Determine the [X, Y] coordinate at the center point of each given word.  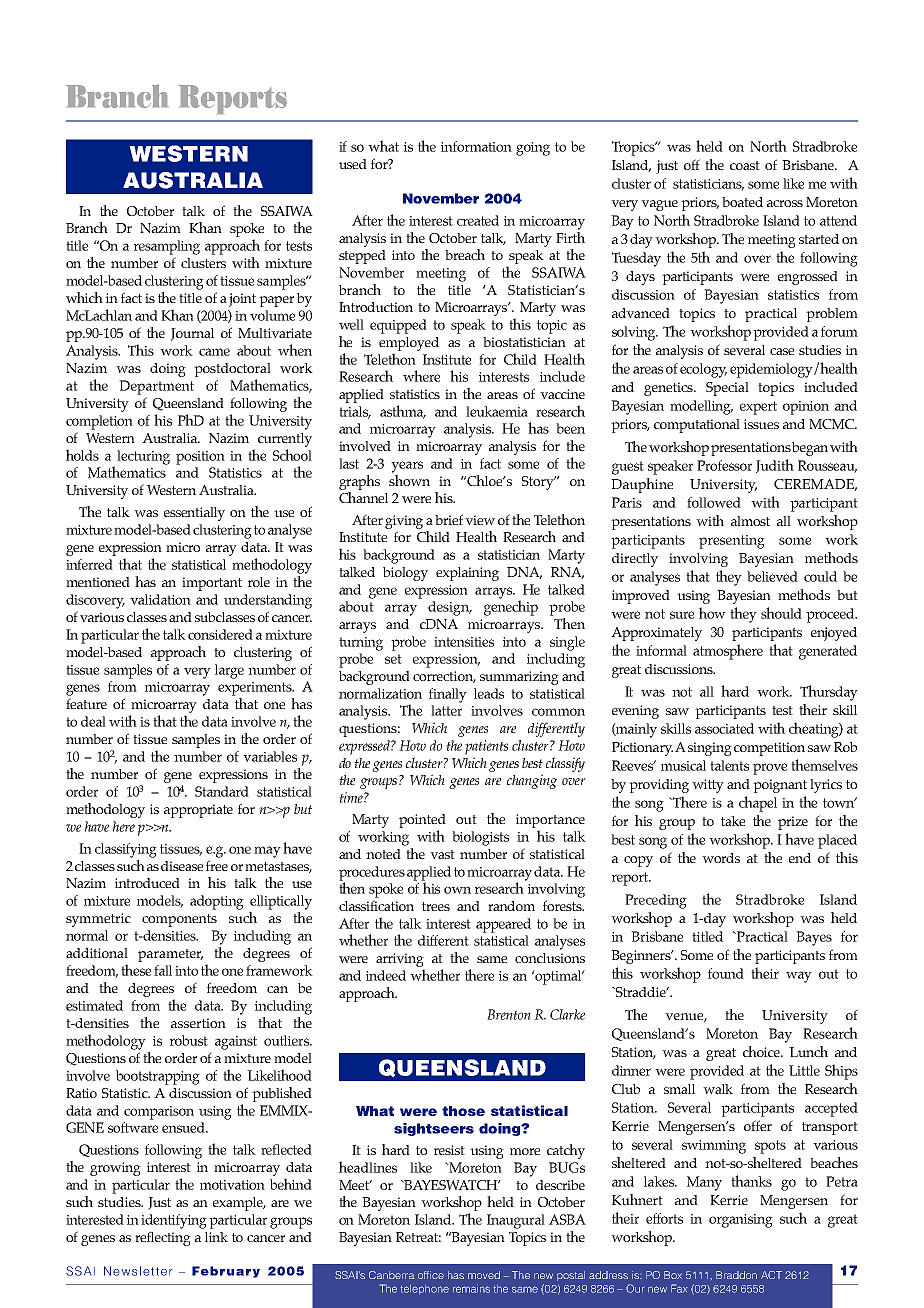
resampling [167, 247]
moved [484, 1275]
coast [745, 165]
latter [446, 710]
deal [93, 721]
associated [724, 728]
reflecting [163, 1238]
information [476, 146]
